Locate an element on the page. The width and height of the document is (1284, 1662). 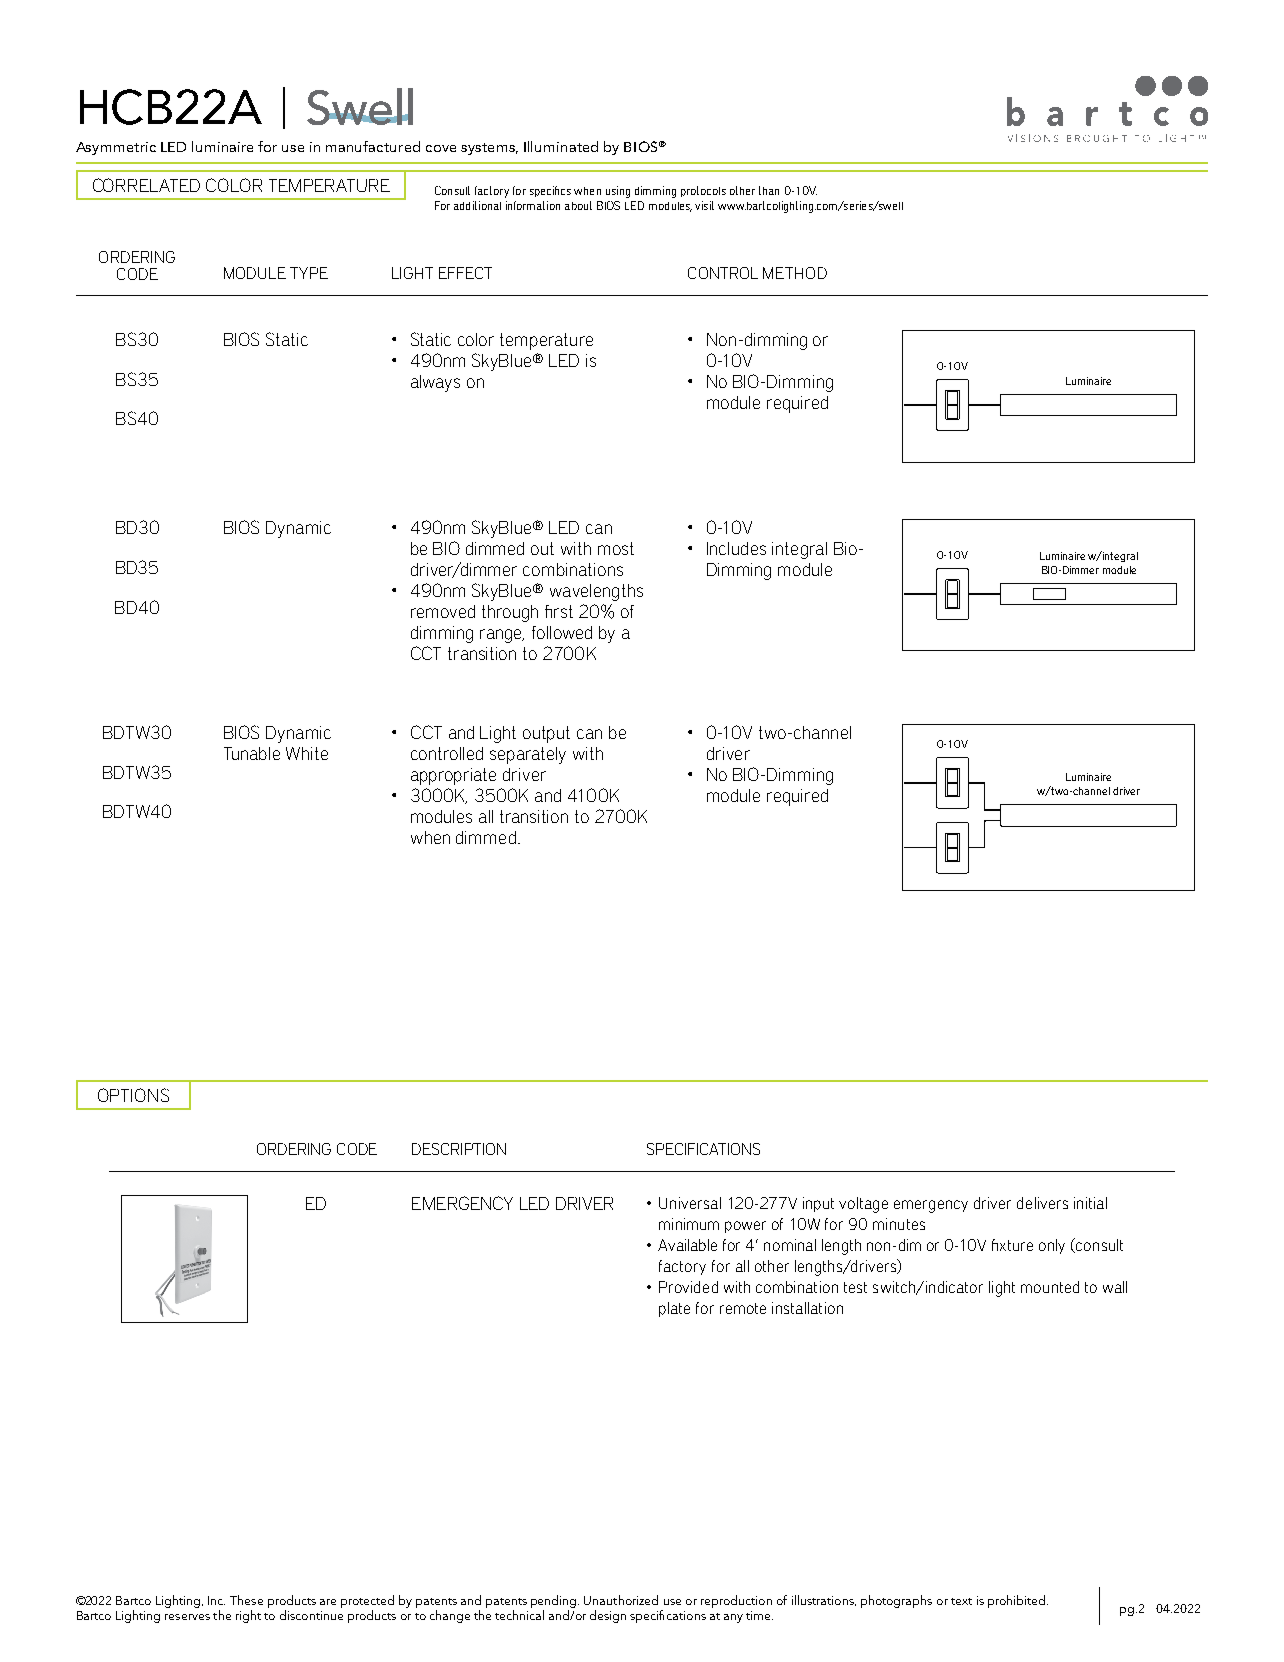
separately is located at coordinates (528, 755).
